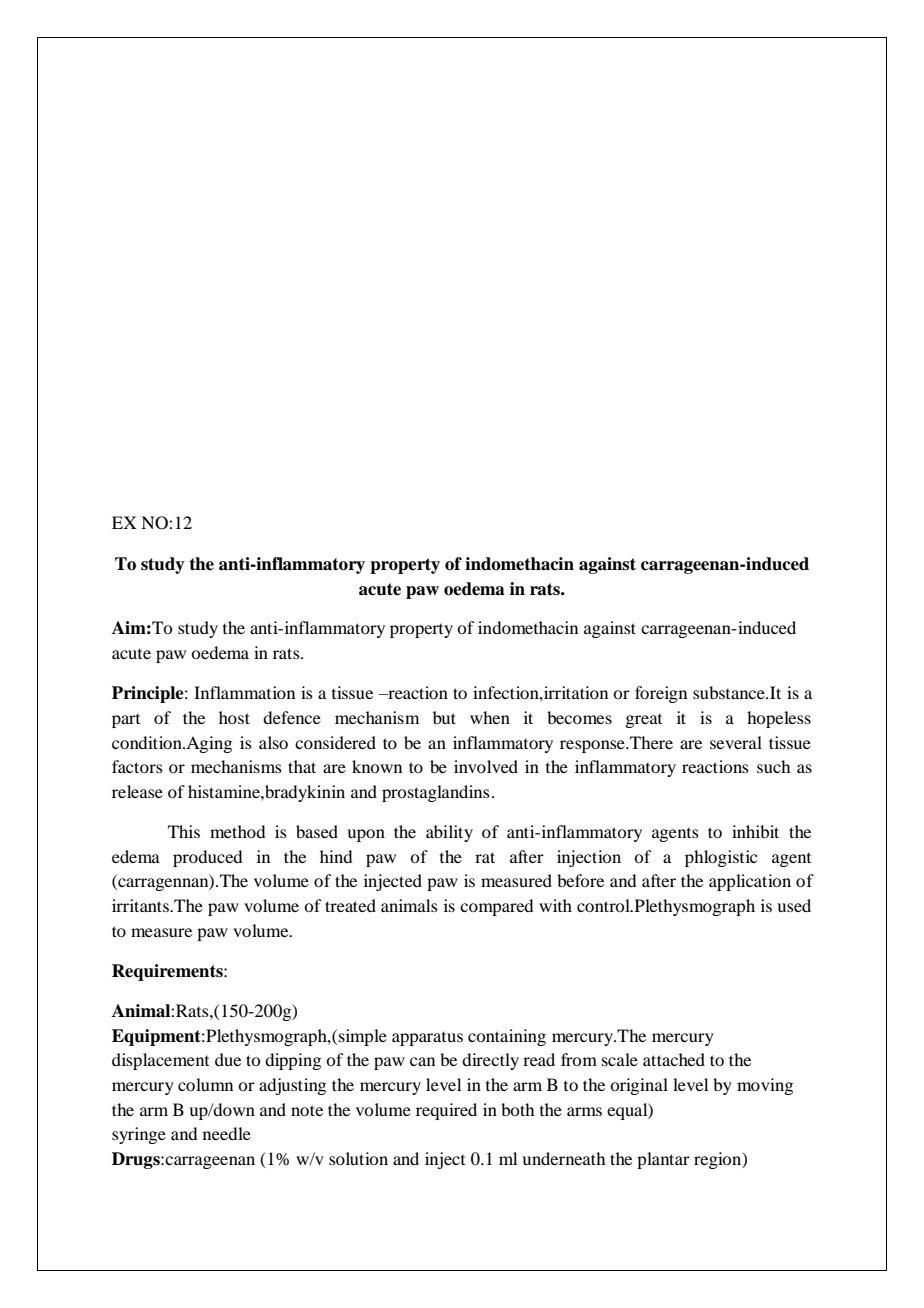 The width and height of the screenshot is (924, 1308). I want to click on ability, so click(449, 833).
